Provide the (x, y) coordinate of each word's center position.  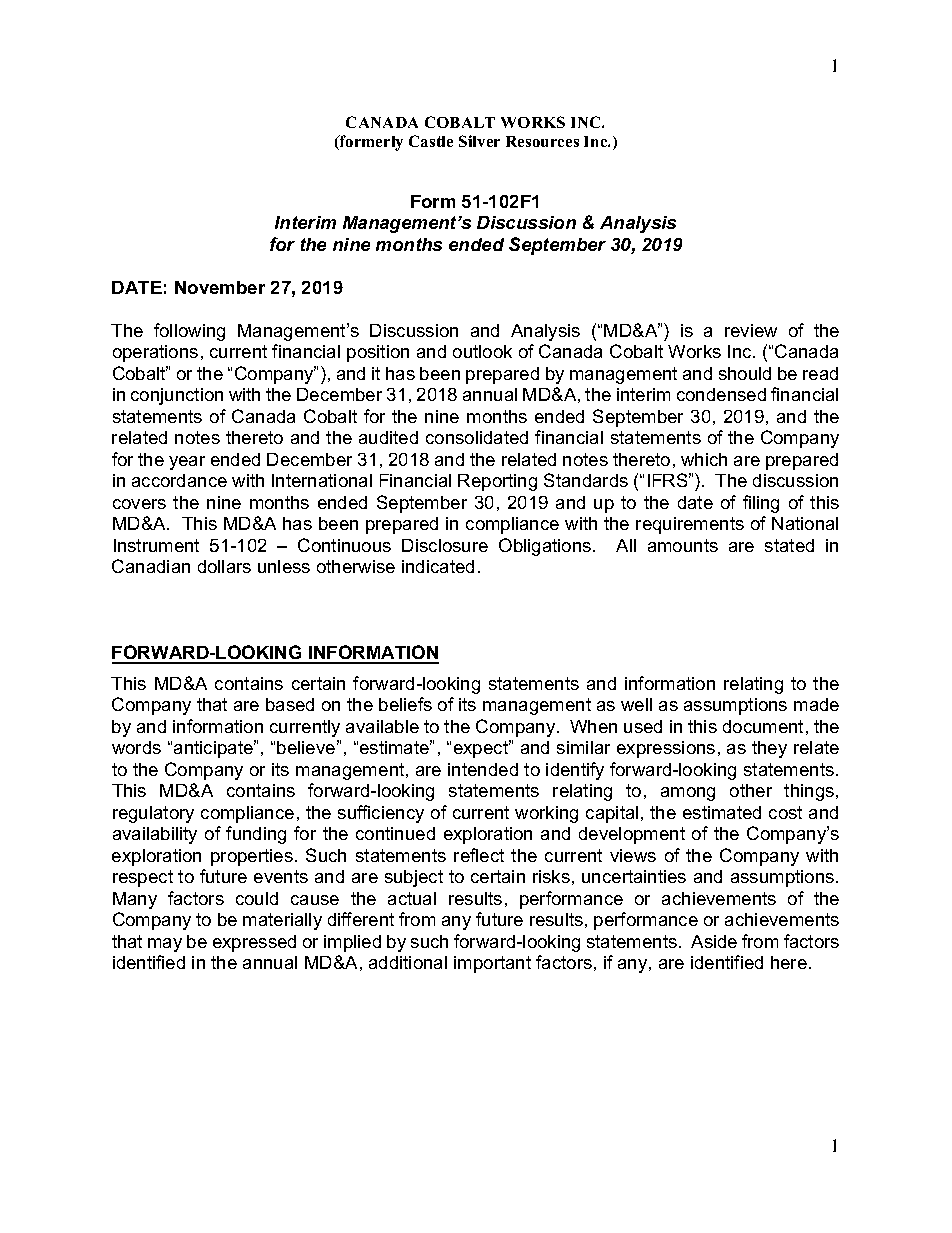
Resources (542, 141)
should (745, 373)
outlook (482, 351)
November (220, 287)
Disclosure (445, 545)
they (769, 749)
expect (482, 749)
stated (789, 545)
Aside (714, 941)
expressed (254, 943)
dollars (224, 566)
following (189, 332)
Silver (479, 141)
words (136, 747)
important (492, 964)
